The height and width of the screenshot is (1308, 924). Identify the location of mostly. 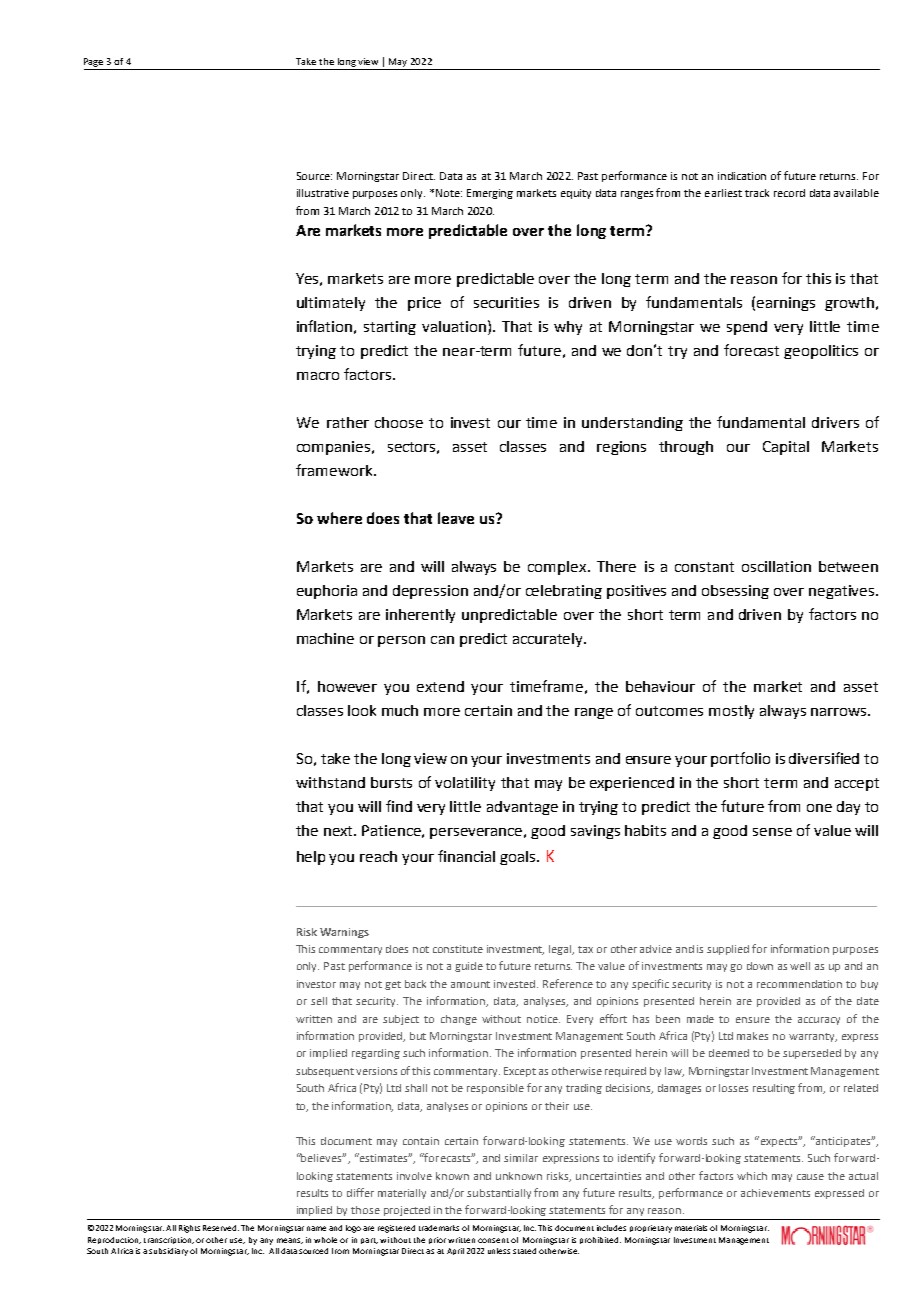
(731, 712).
